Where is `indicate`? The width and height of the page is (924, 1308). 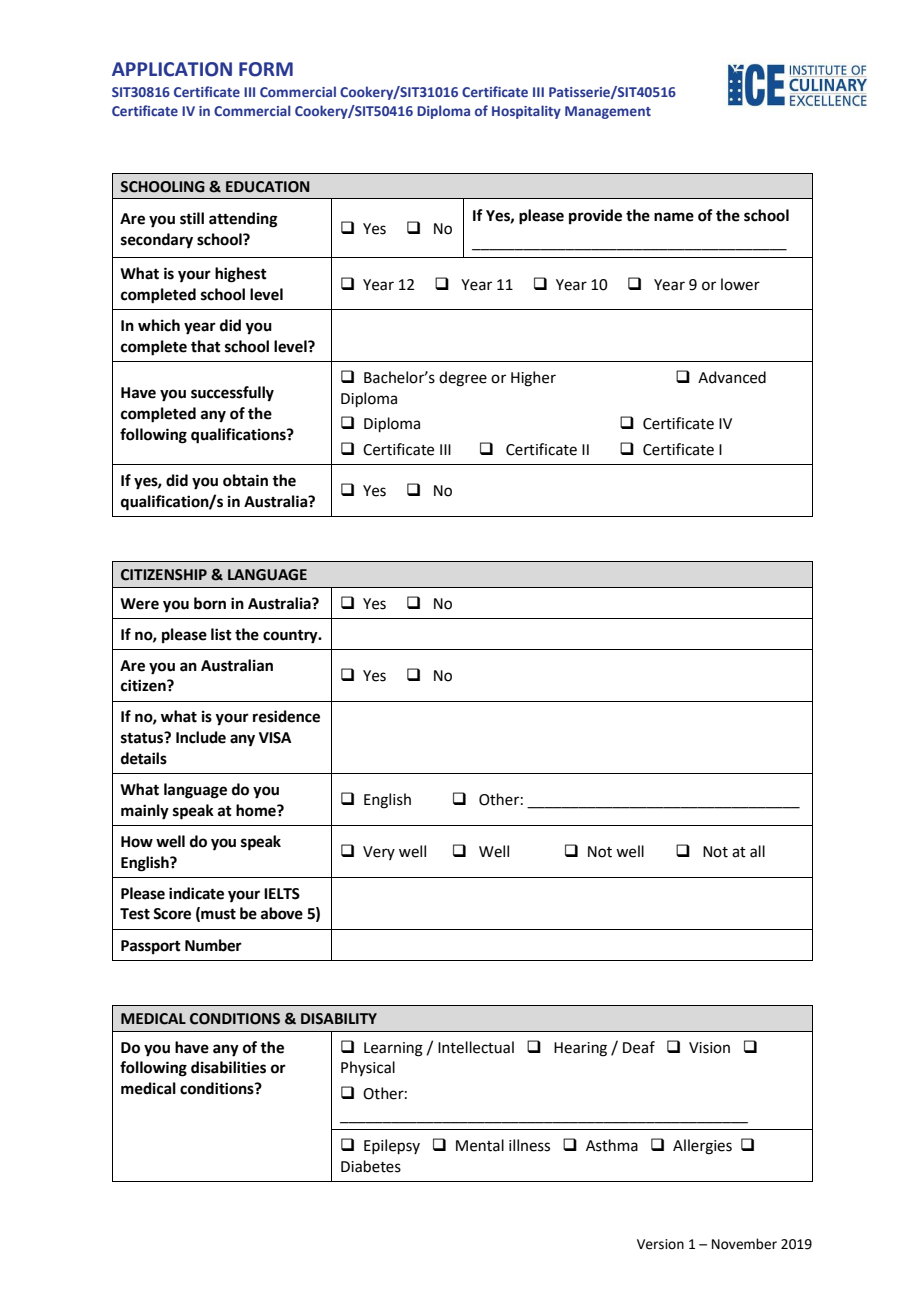 indicate is located at coordinates (196, 893).
